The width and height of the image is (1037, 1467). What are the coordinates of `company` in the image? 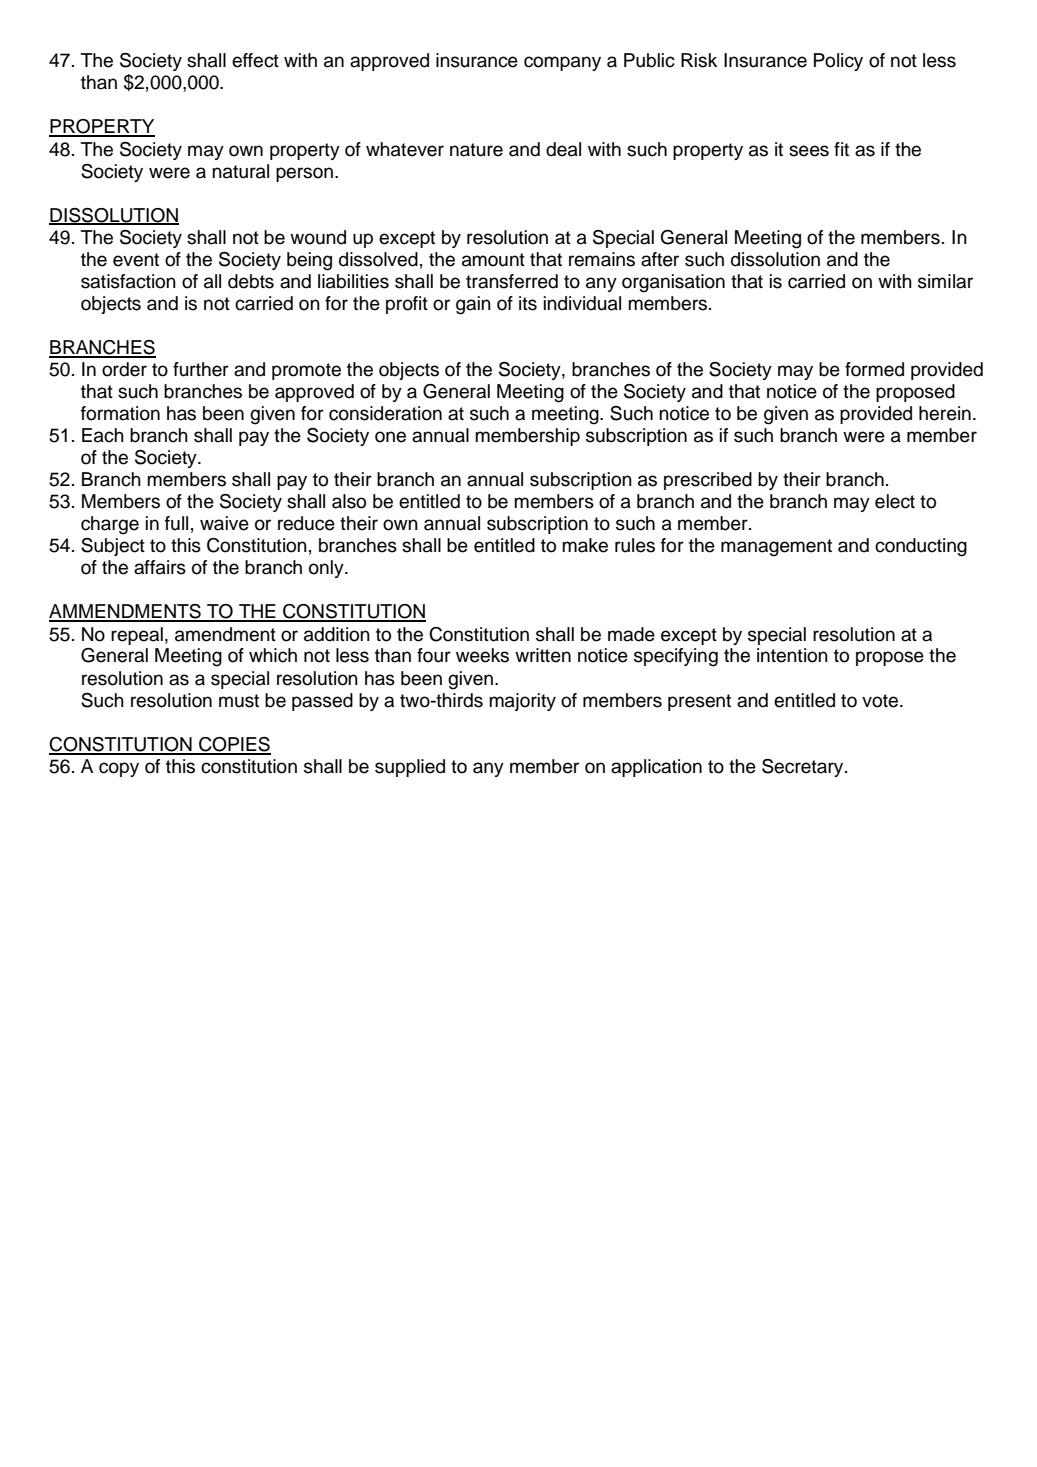 It's located at (562, 63).
